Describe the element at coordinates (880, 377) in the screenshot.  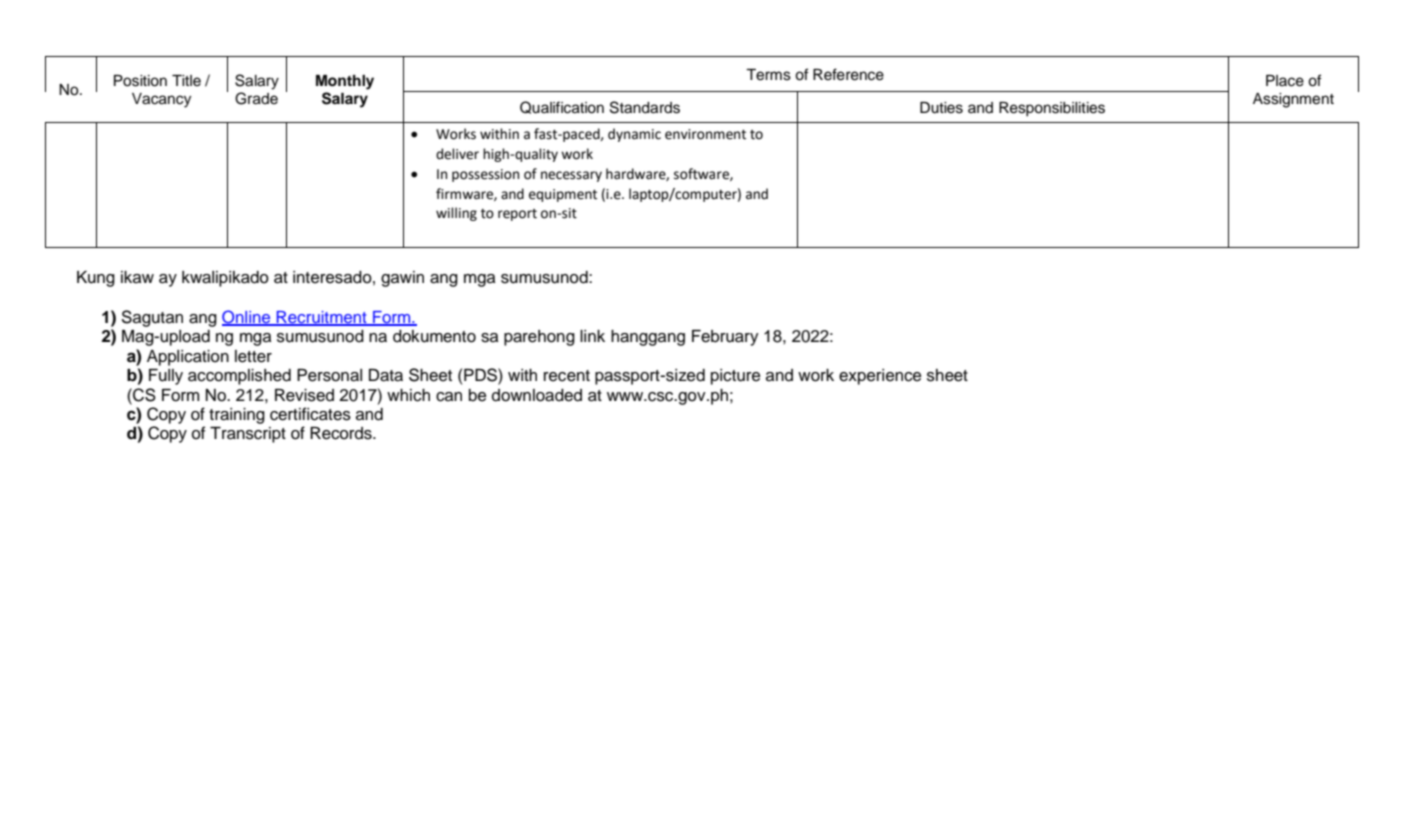
I see `experience` at that location.
